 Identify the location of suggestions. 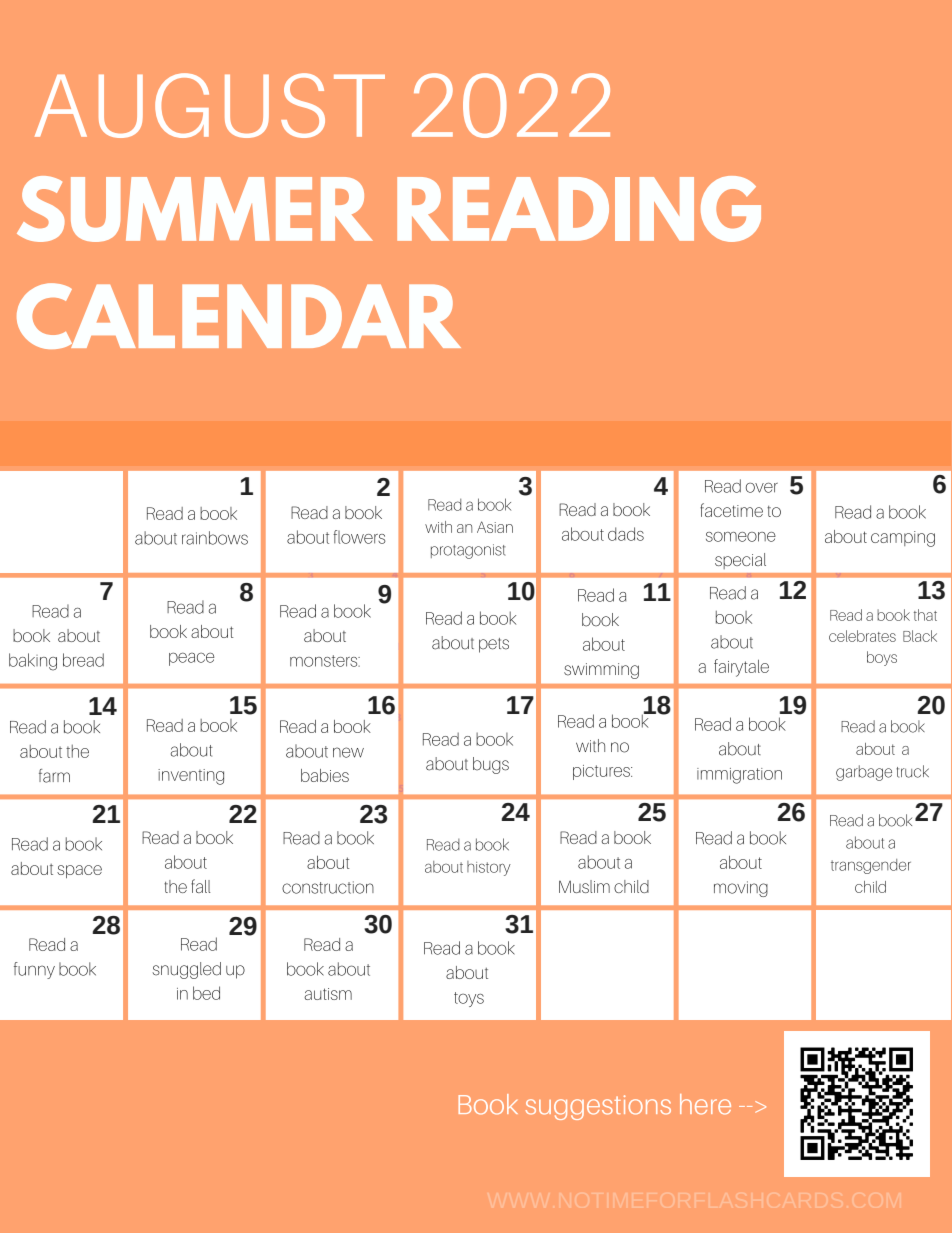
(598, 1107).
